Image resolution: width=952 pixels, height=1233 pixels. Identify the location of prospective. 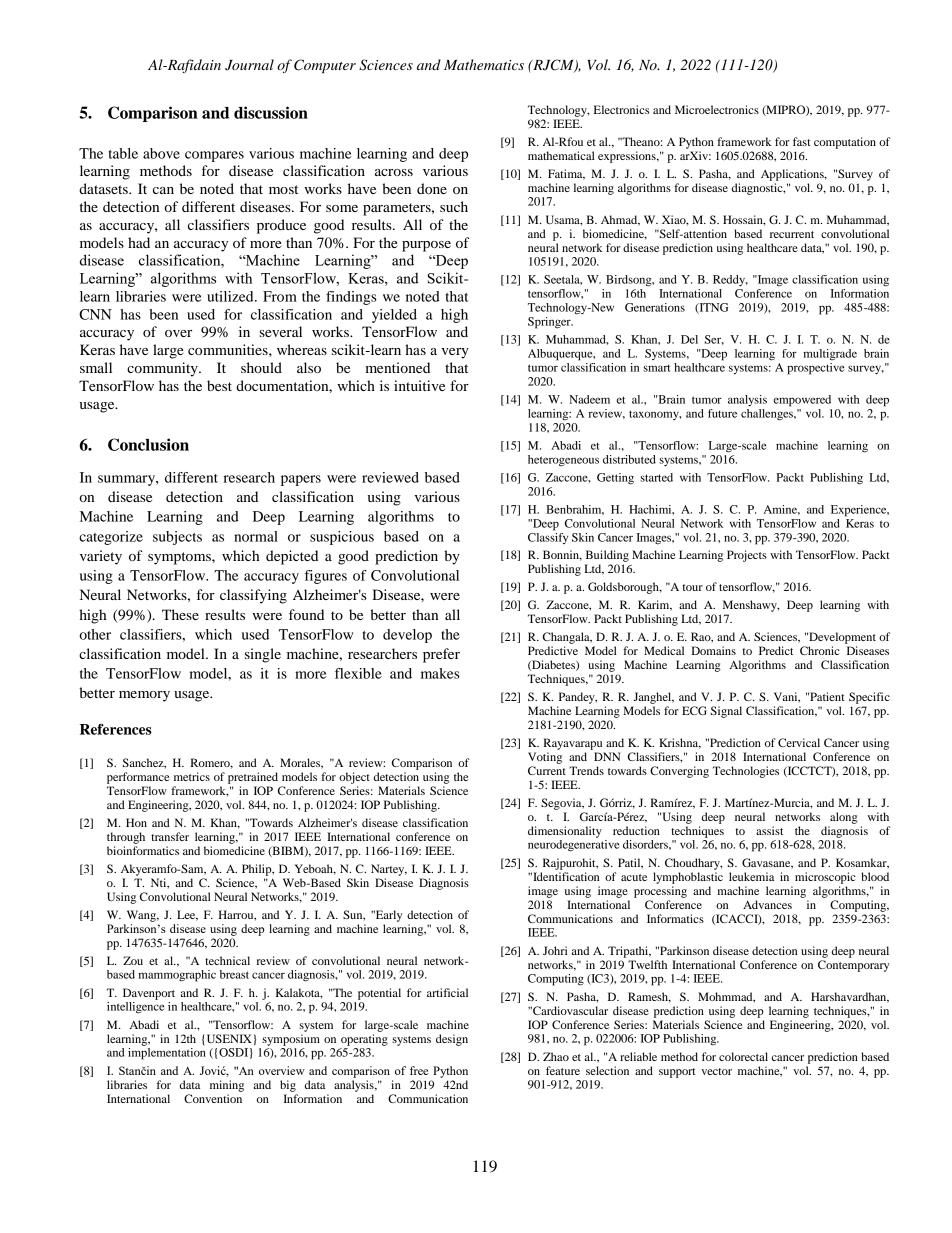
(815, 369).
